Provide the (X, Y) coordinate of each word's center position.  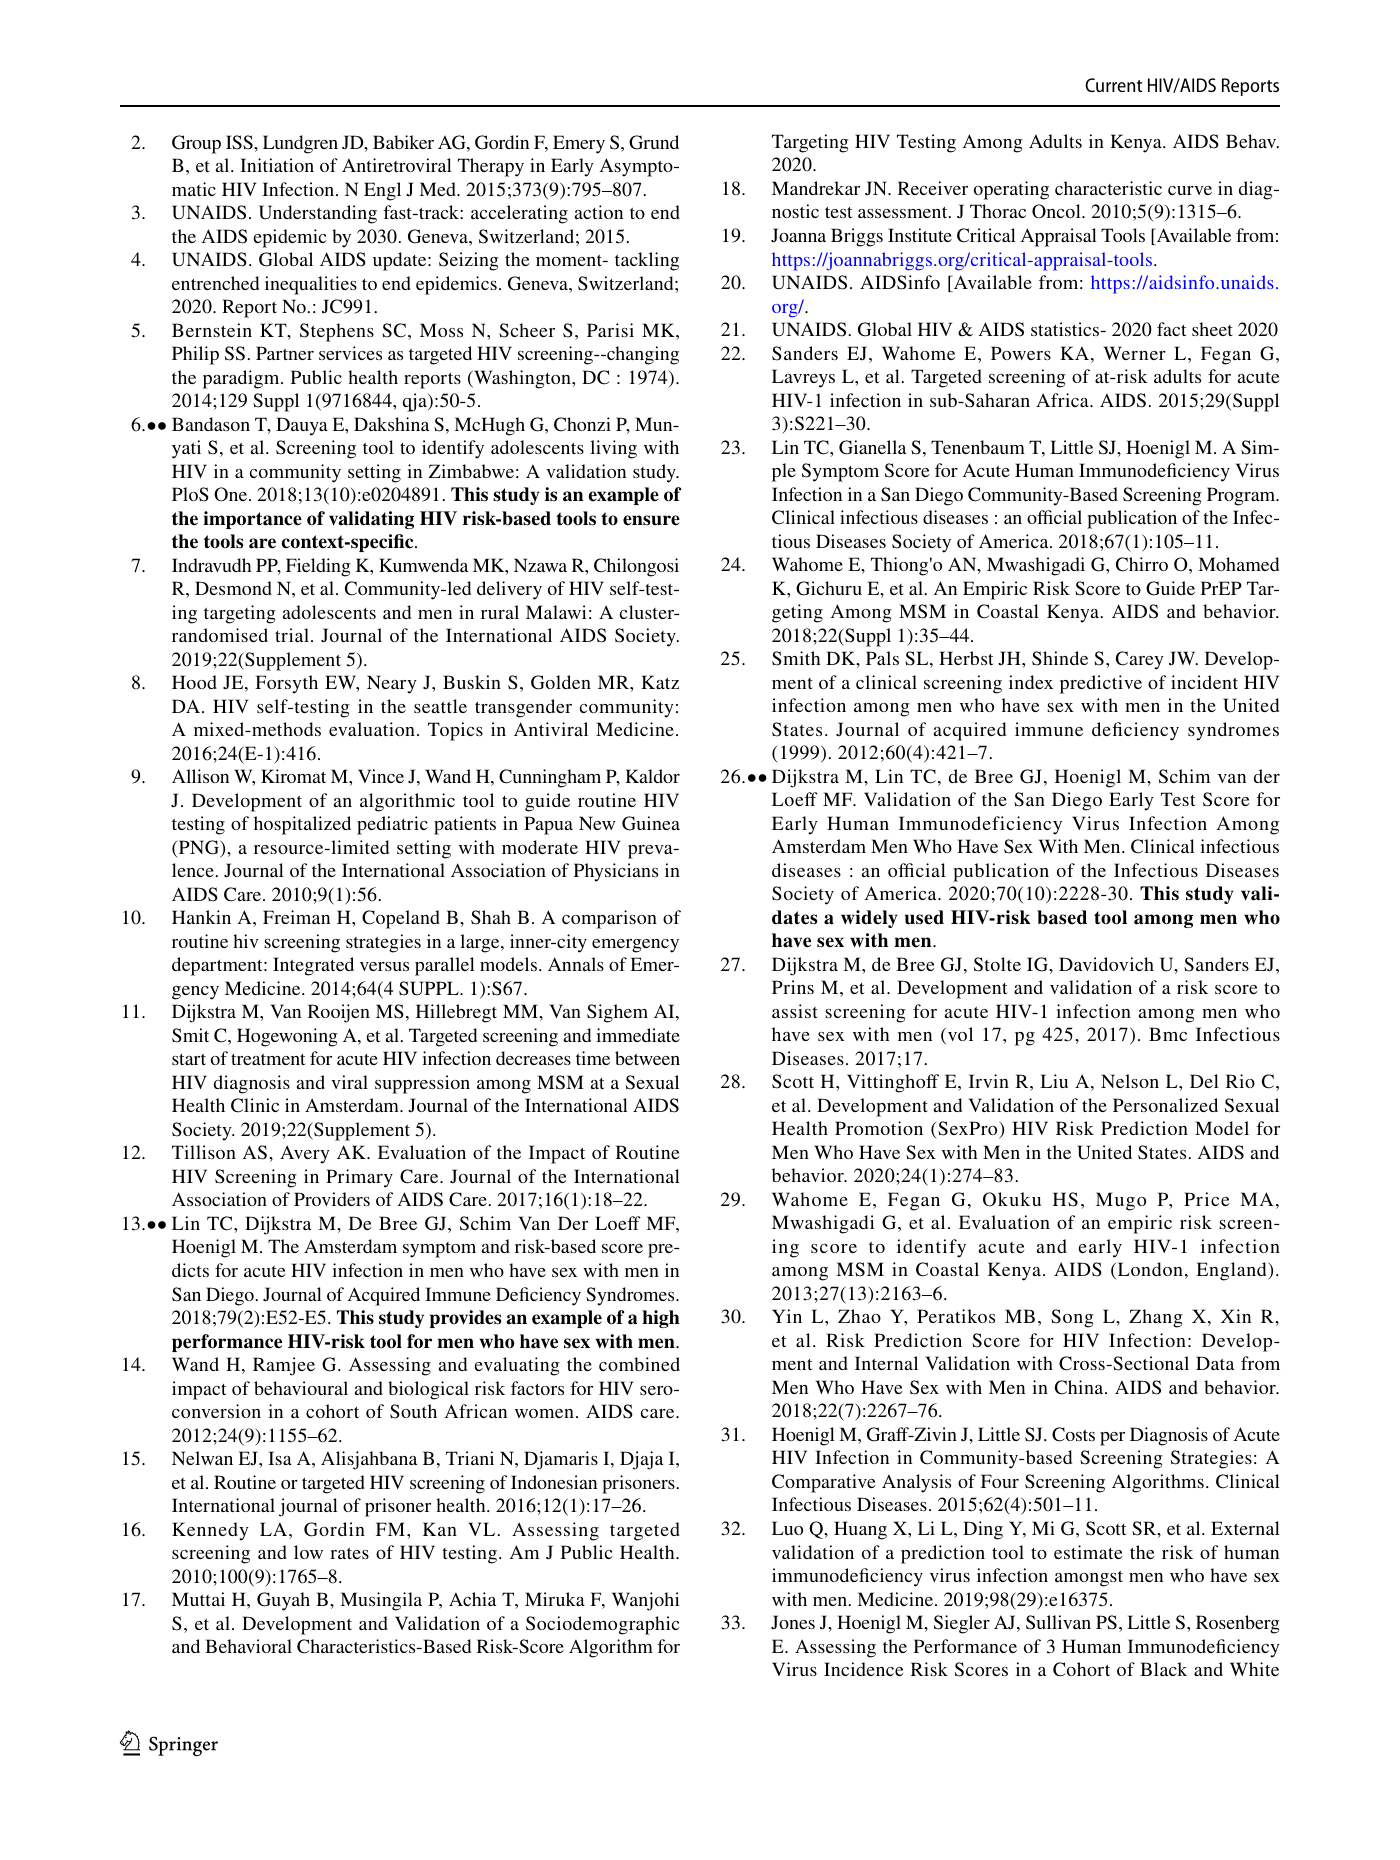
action (598, 212)
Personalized (1165, 1105)
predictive (1101, 684)
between (647, 1058)
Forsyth (286, 684)
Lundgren (300, 144)
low (308, 1552)
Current (1113, 85)
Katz (660, 682)
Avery (305, 1154)
